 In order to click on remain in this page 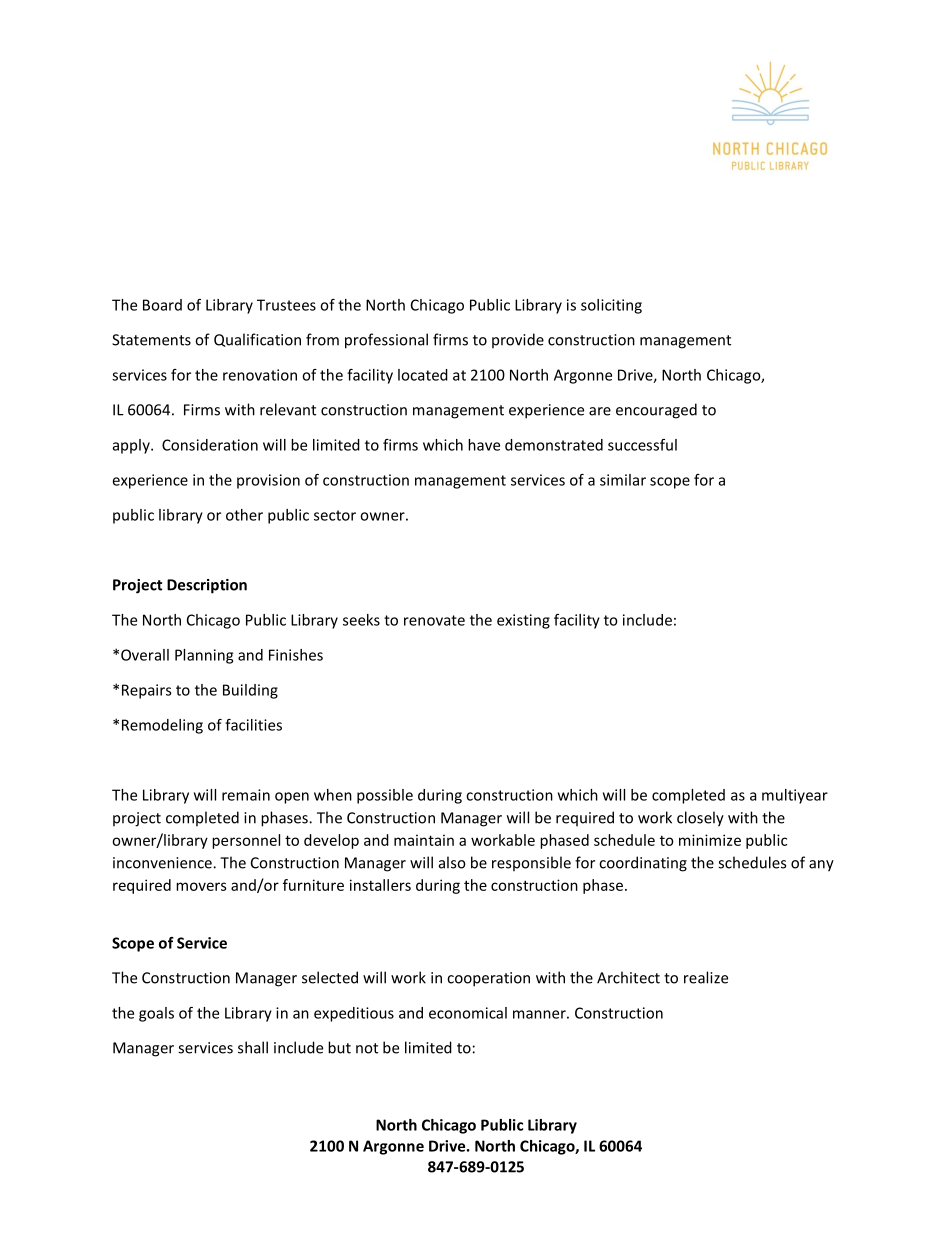, I will do `click(246, 795)`.
